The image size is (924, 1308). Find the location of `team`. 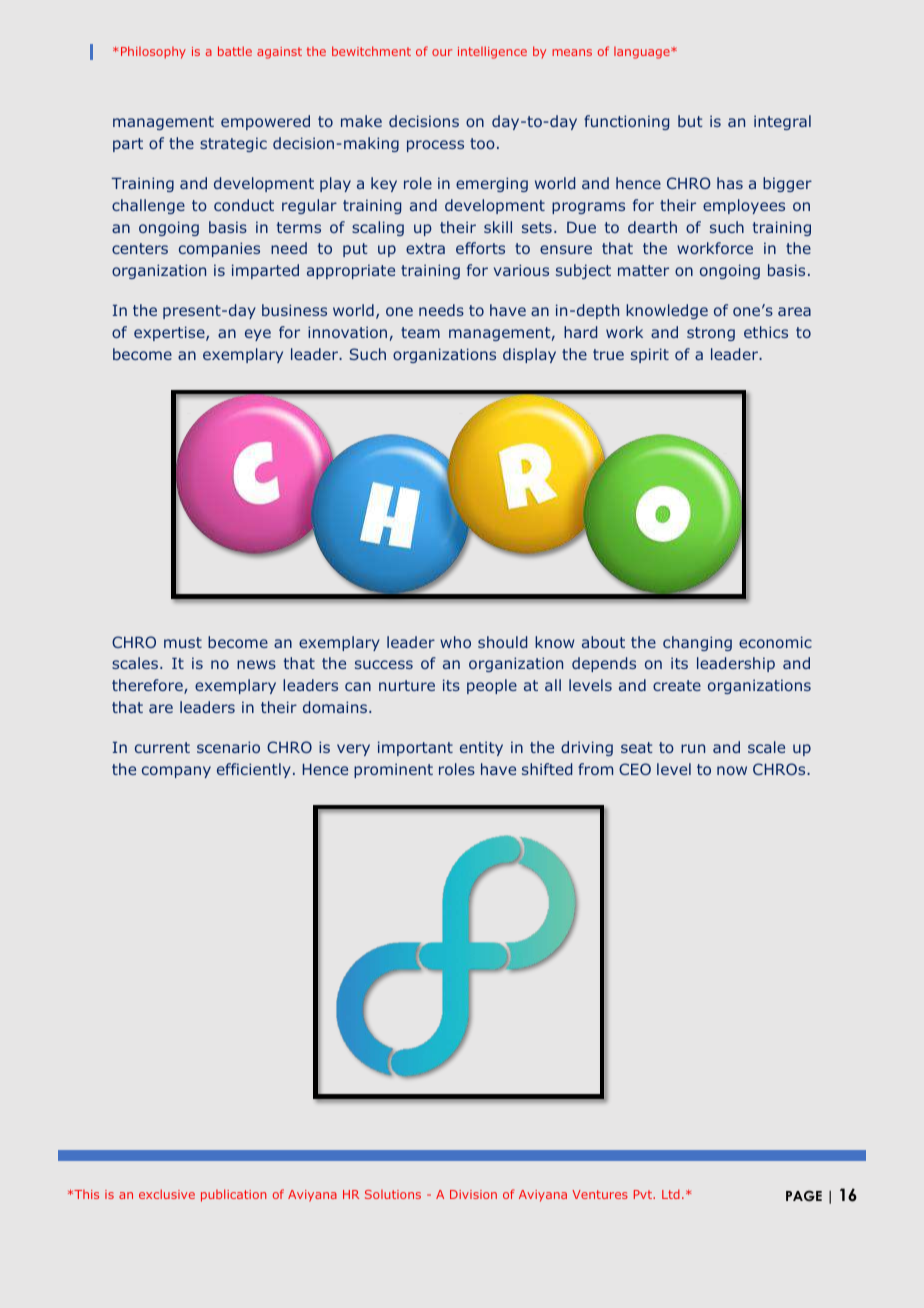

team is located at coordinates (420, 332).
